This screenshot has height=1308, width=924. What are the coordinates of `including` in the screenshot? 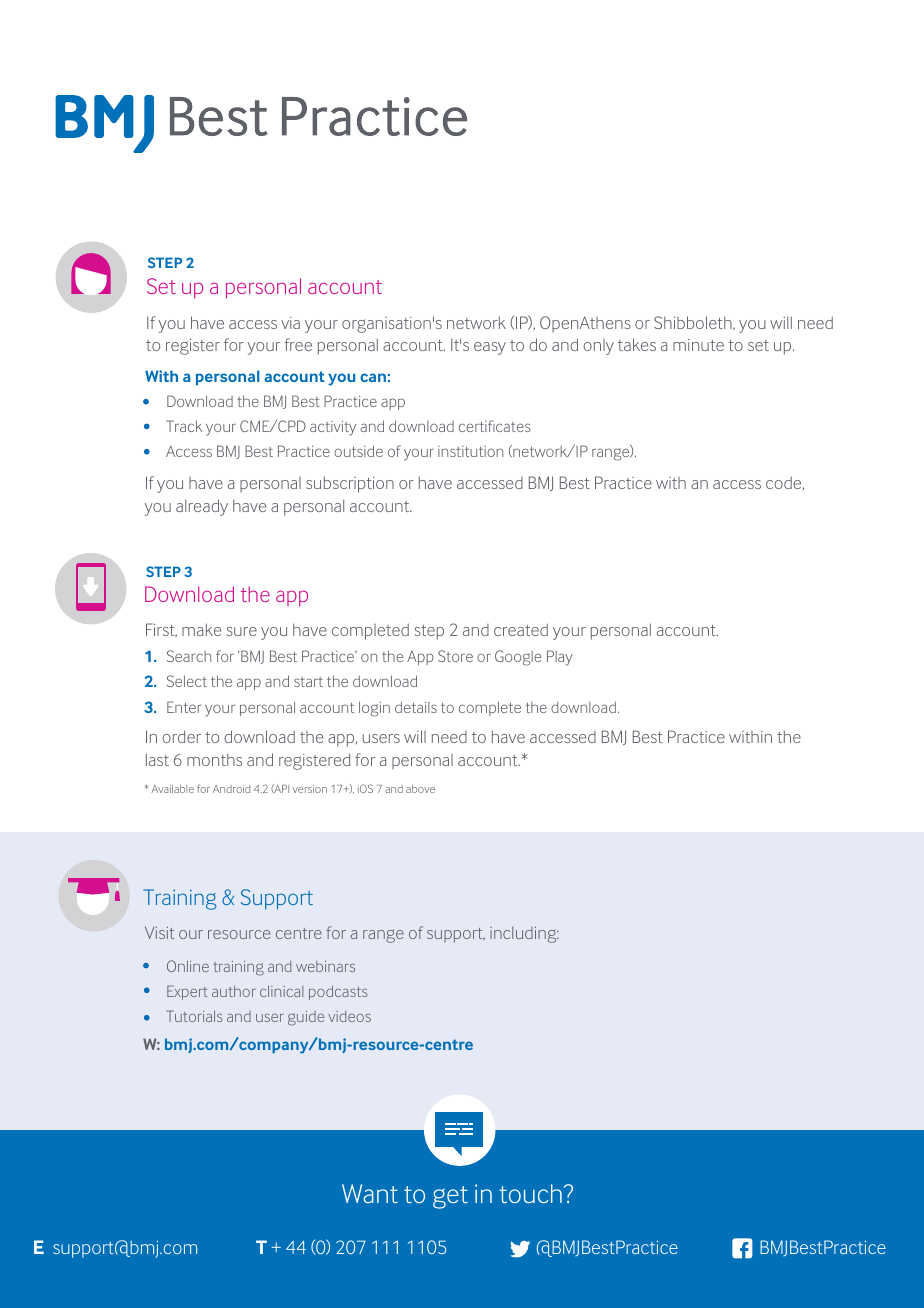 It's located at (524, 935).
